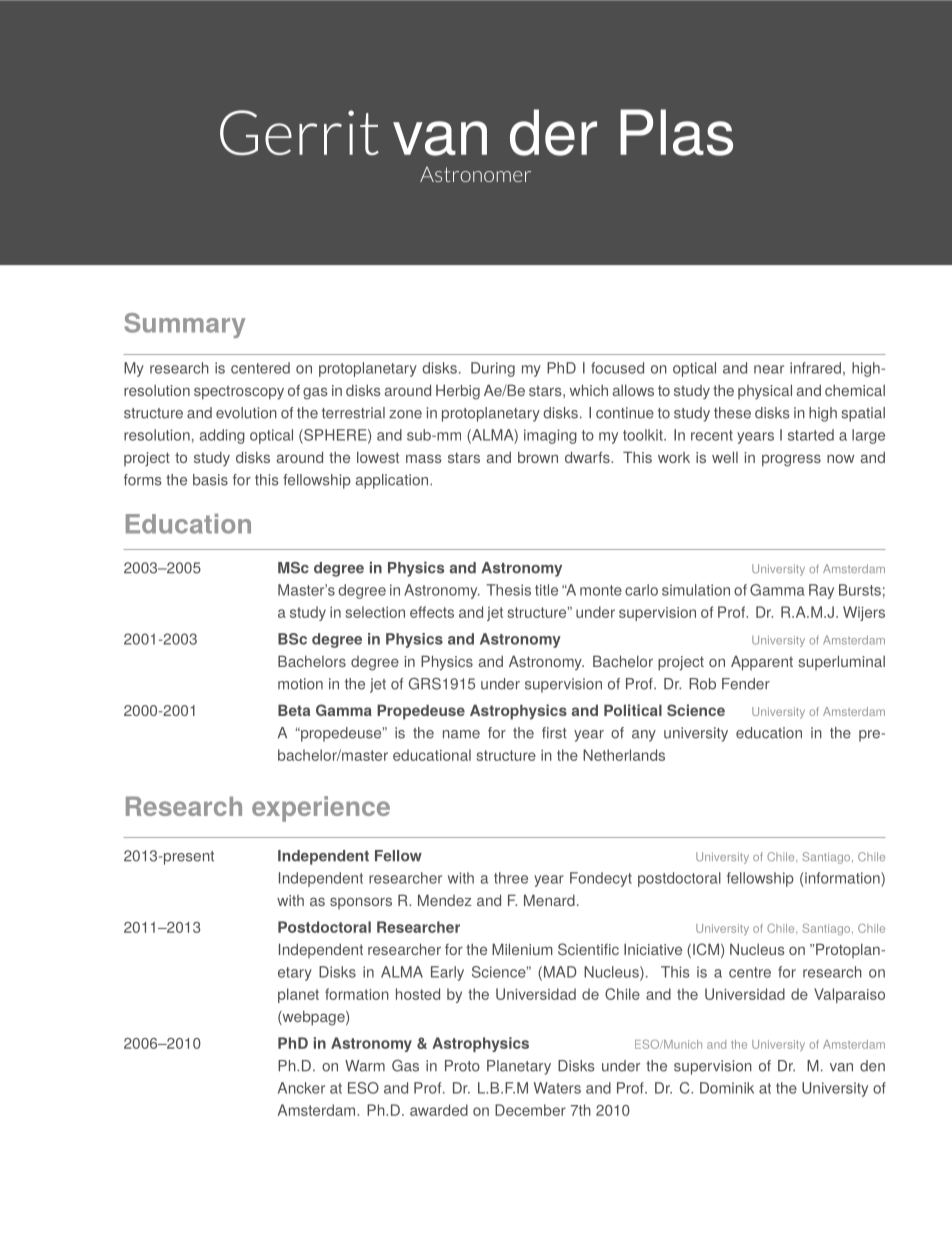 The image size is (952, 1233). What do you see at coordinates (508, 590) in the screenshot?
I see `Thesis` at bounding box center [508, 590].
